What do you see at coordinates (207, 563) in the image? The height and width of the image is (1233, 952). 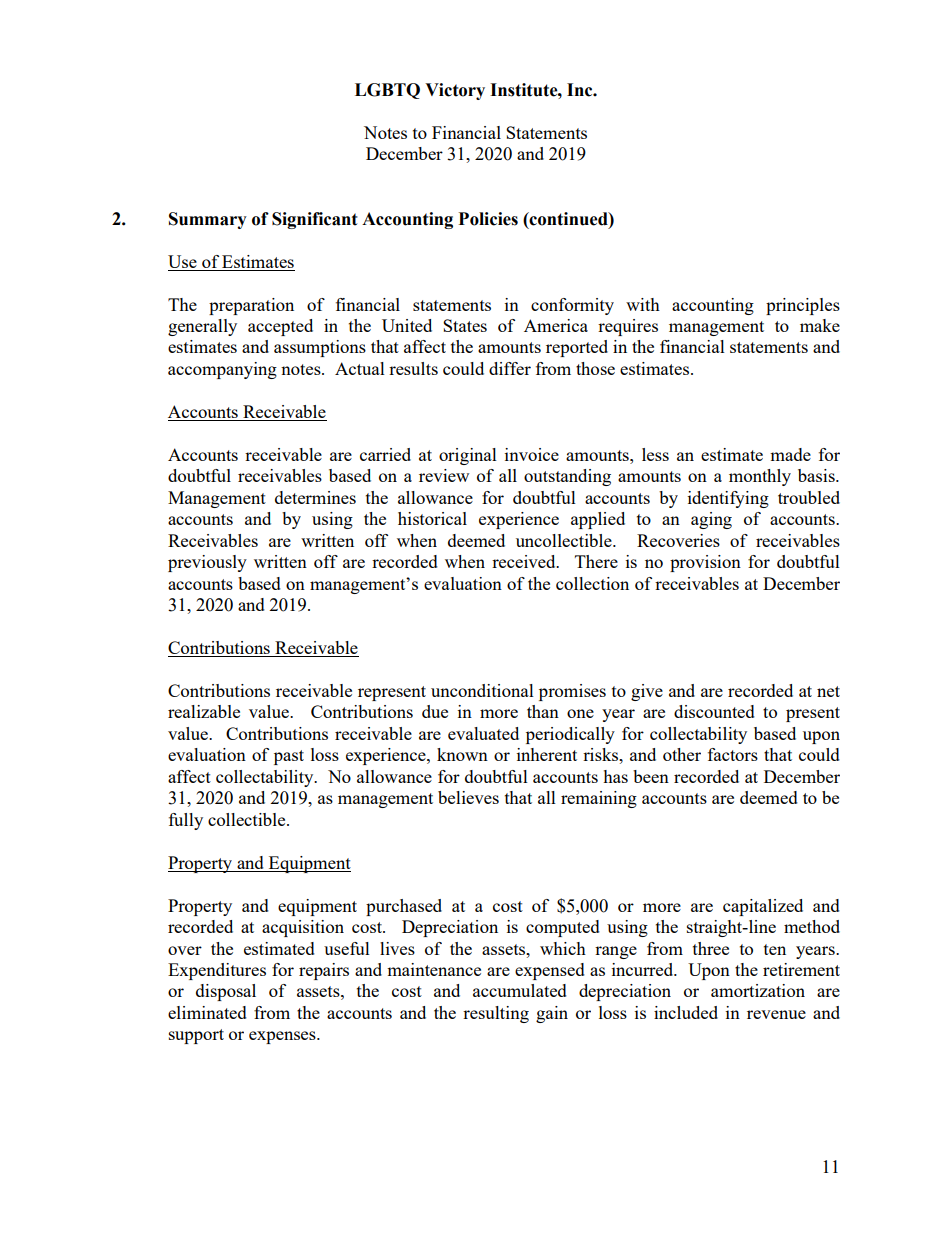 I see `previously` at bounding box center [207, 563].
